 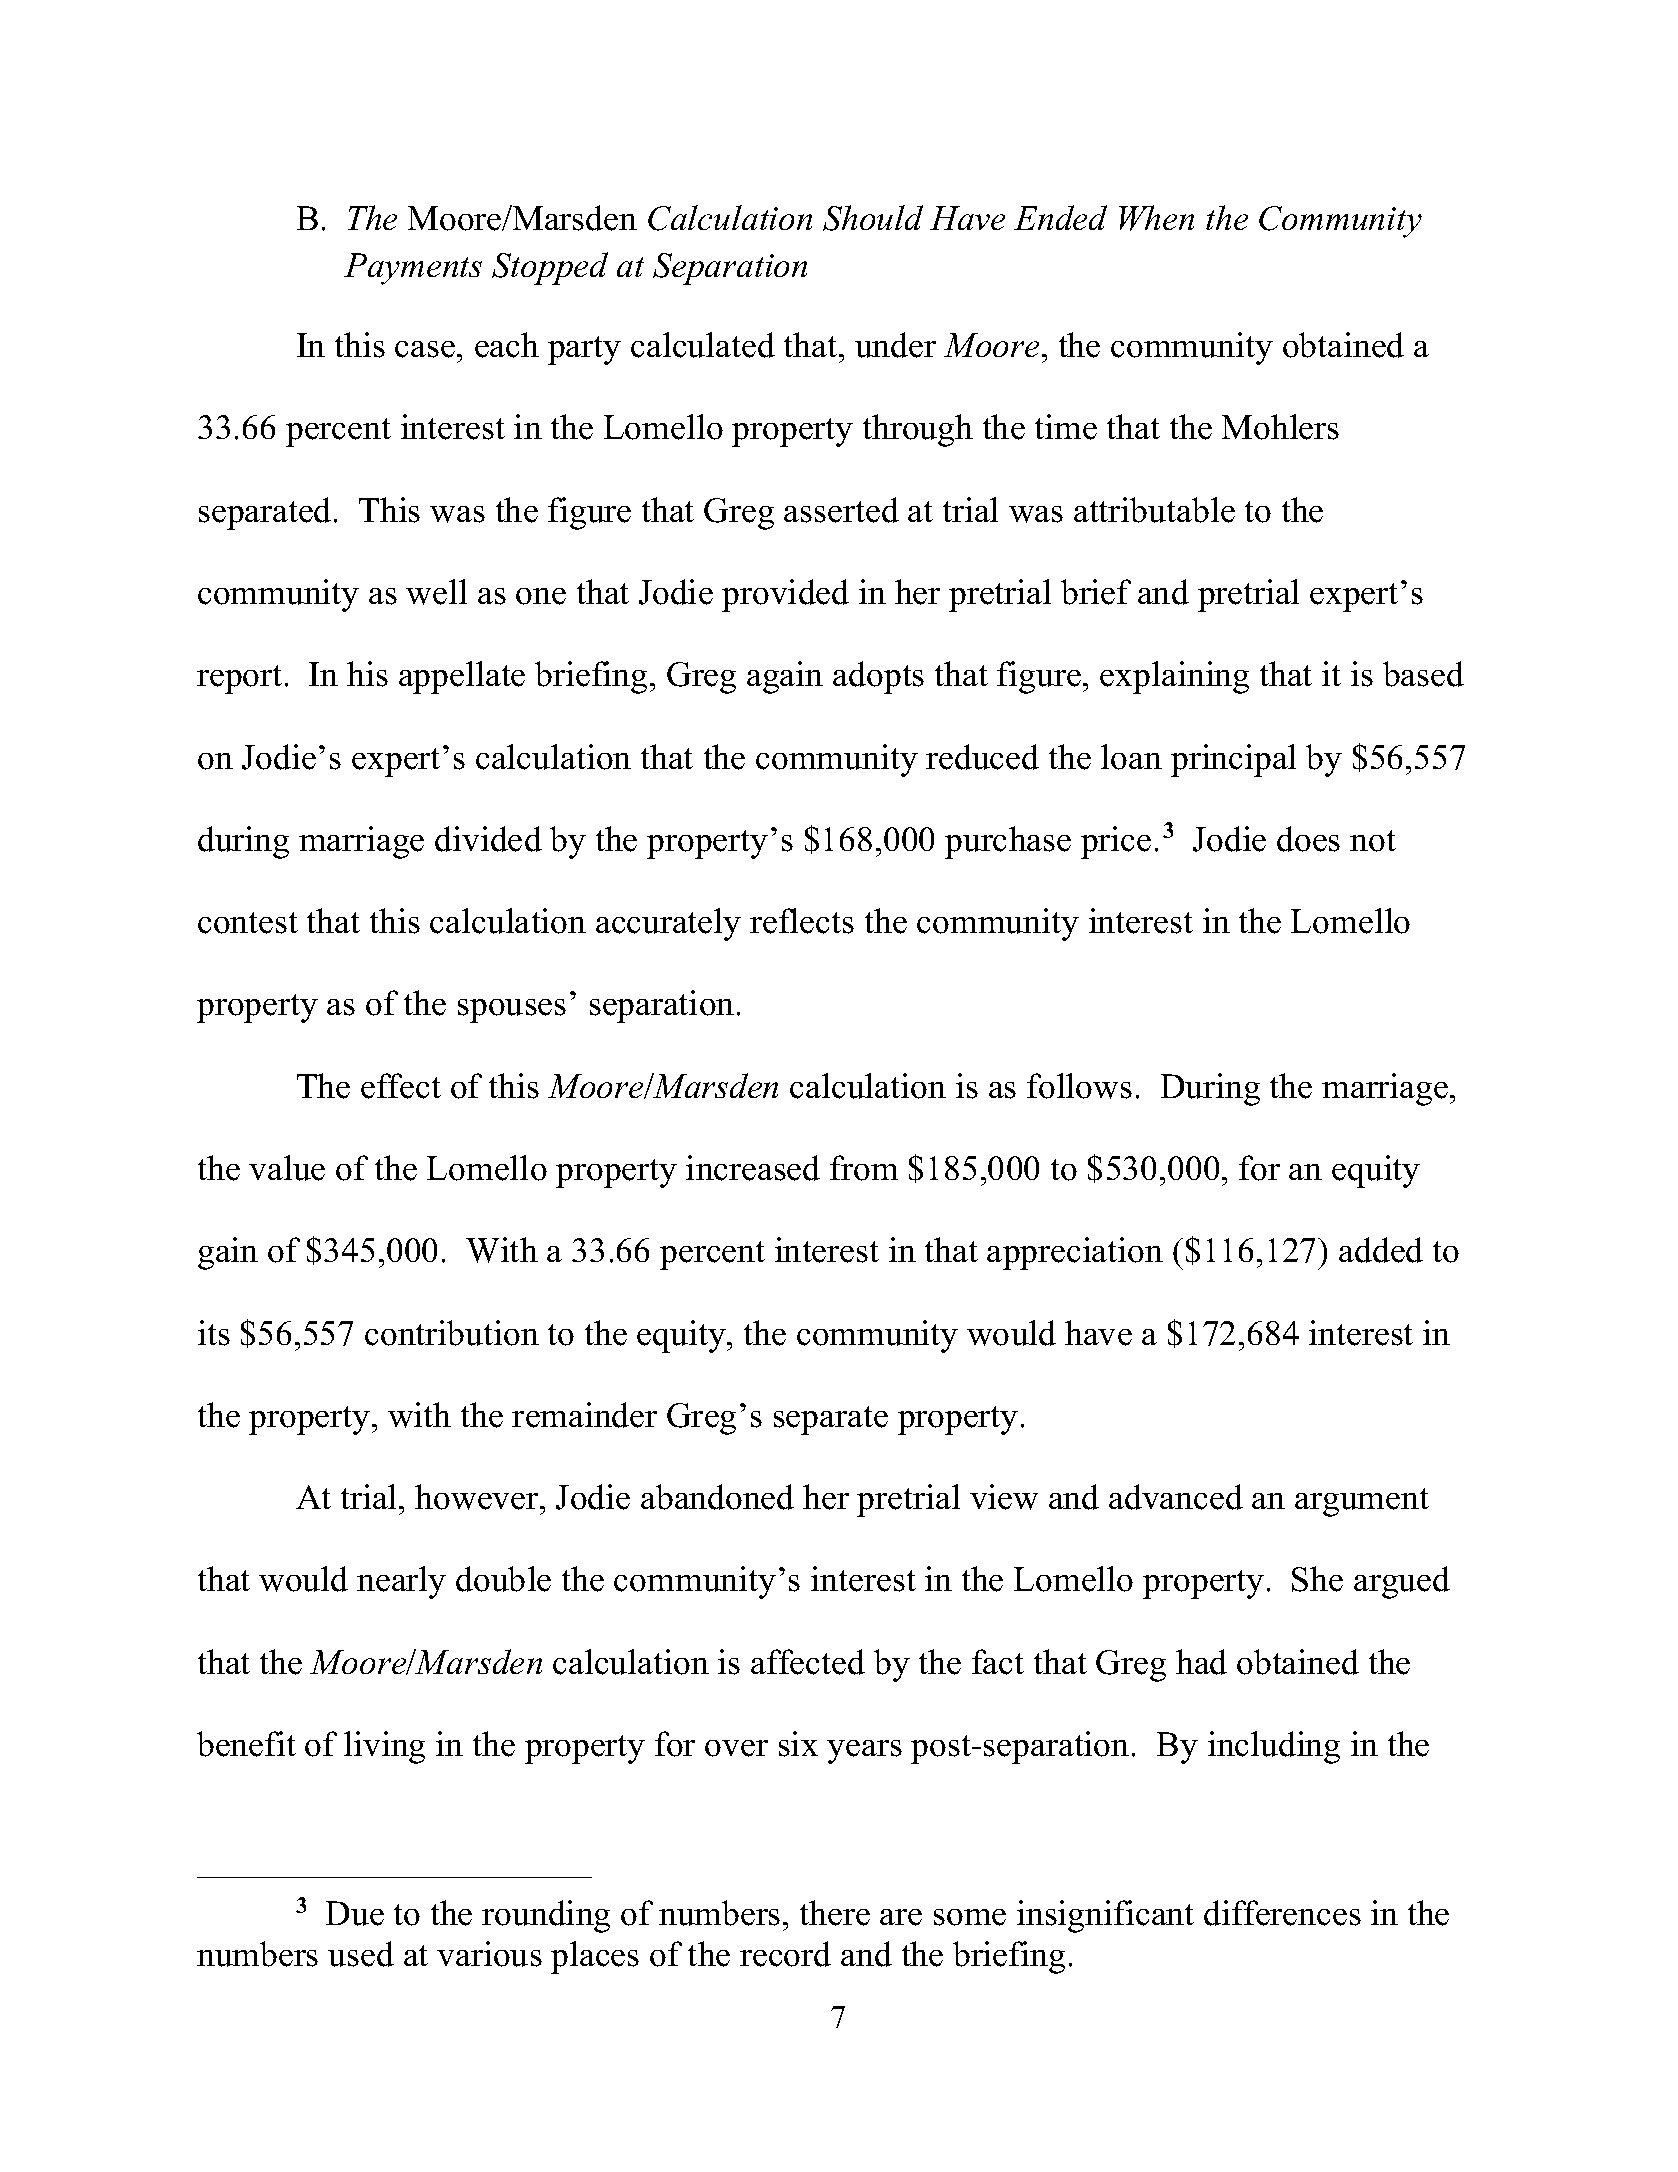 I want to click on however, so click(x=478, y=1497).
